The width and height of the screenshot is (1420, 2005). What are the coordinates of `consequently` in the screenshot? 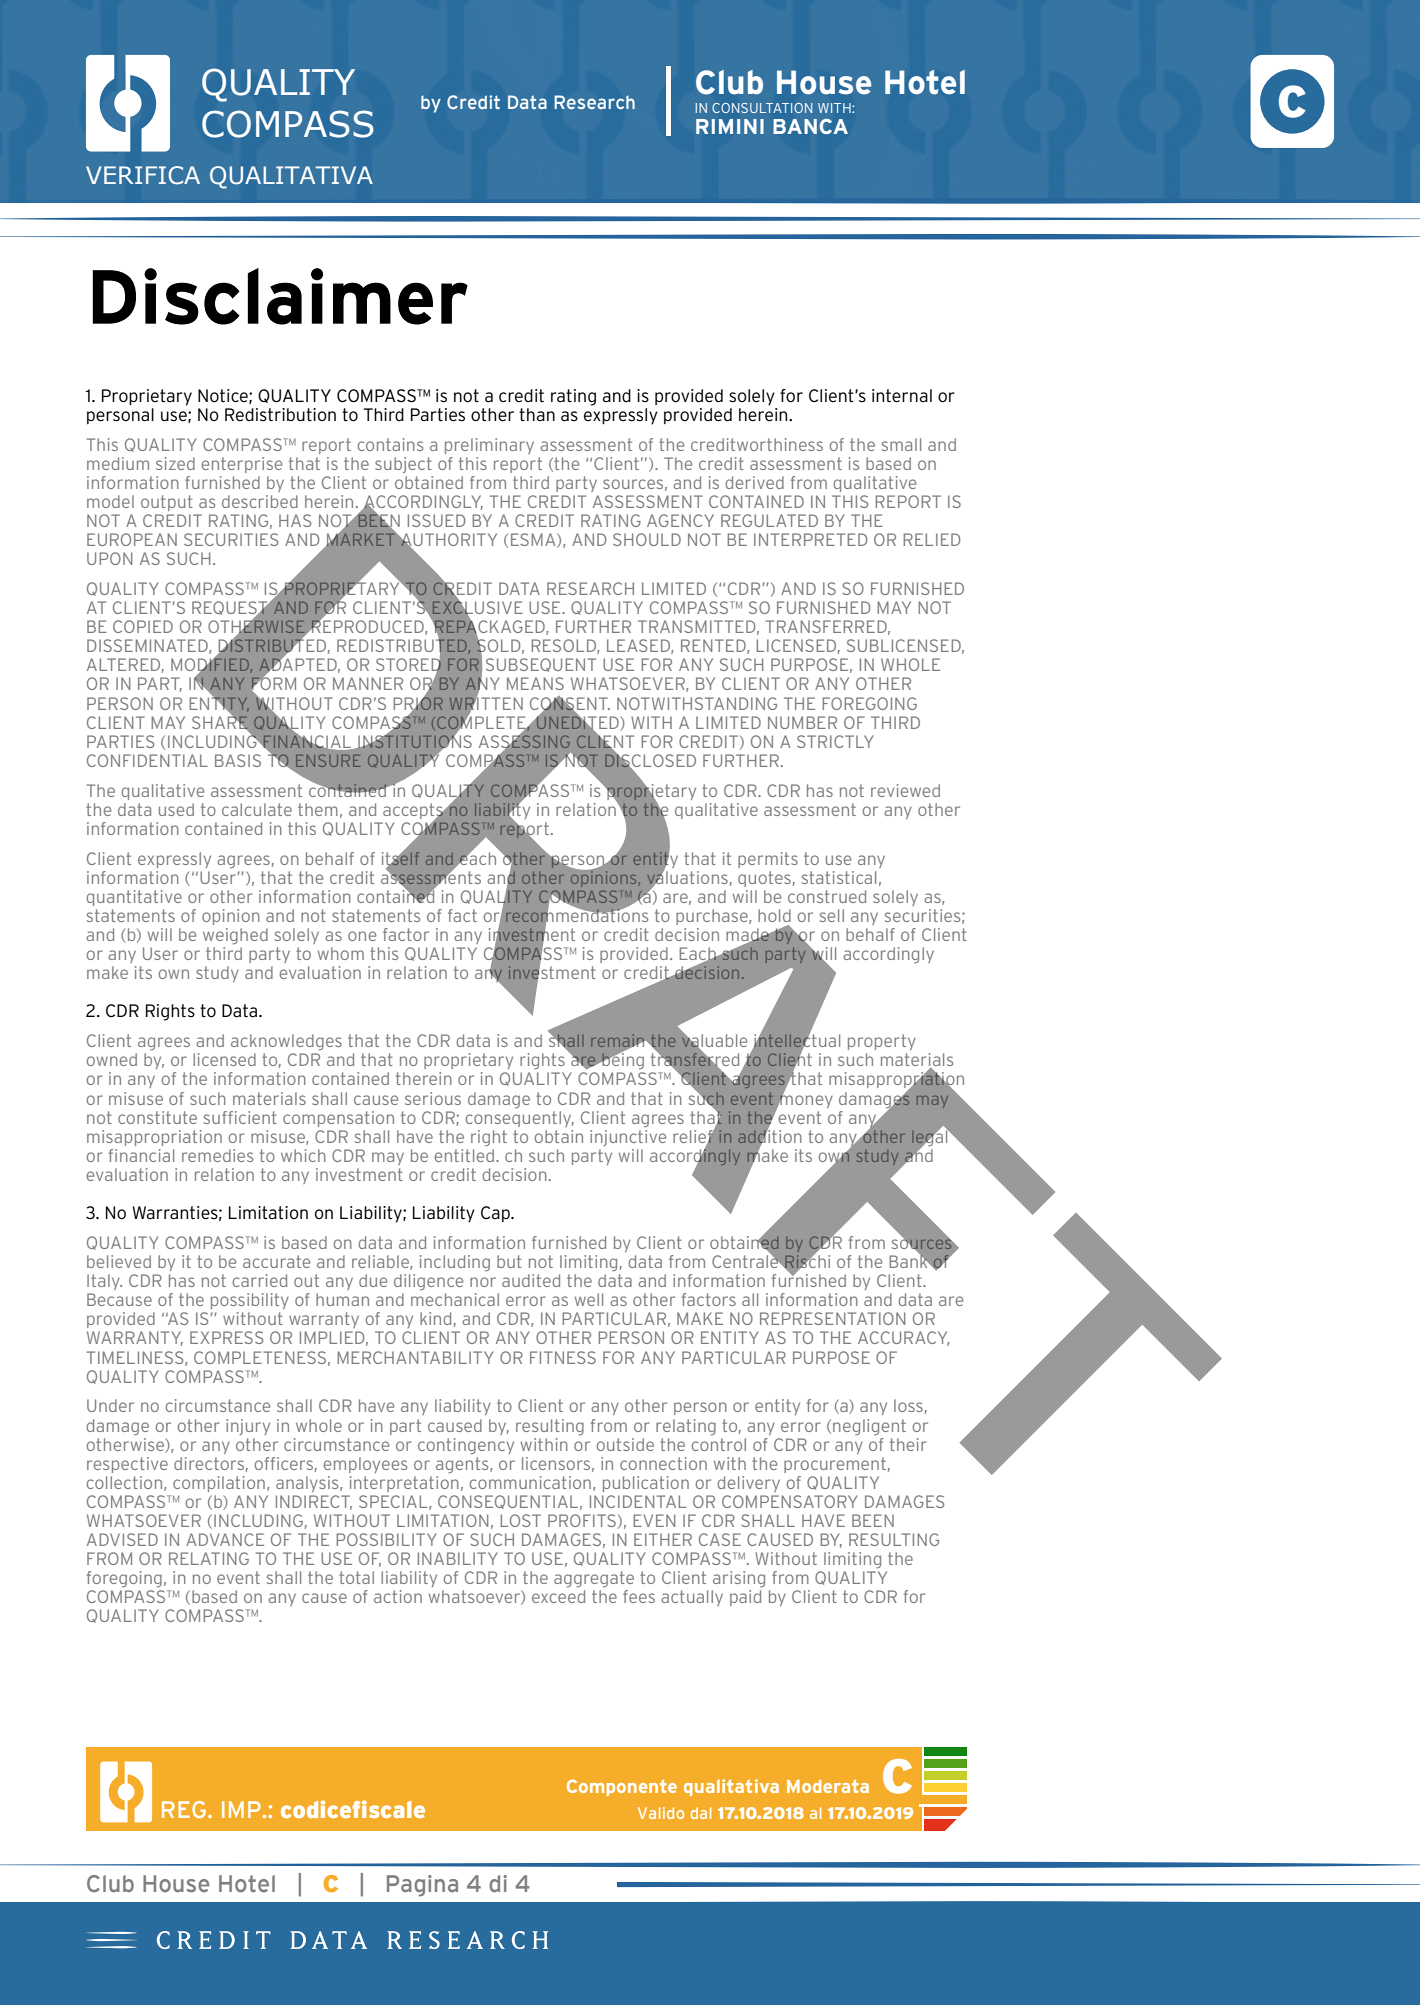 It's located at (520, 1117).
